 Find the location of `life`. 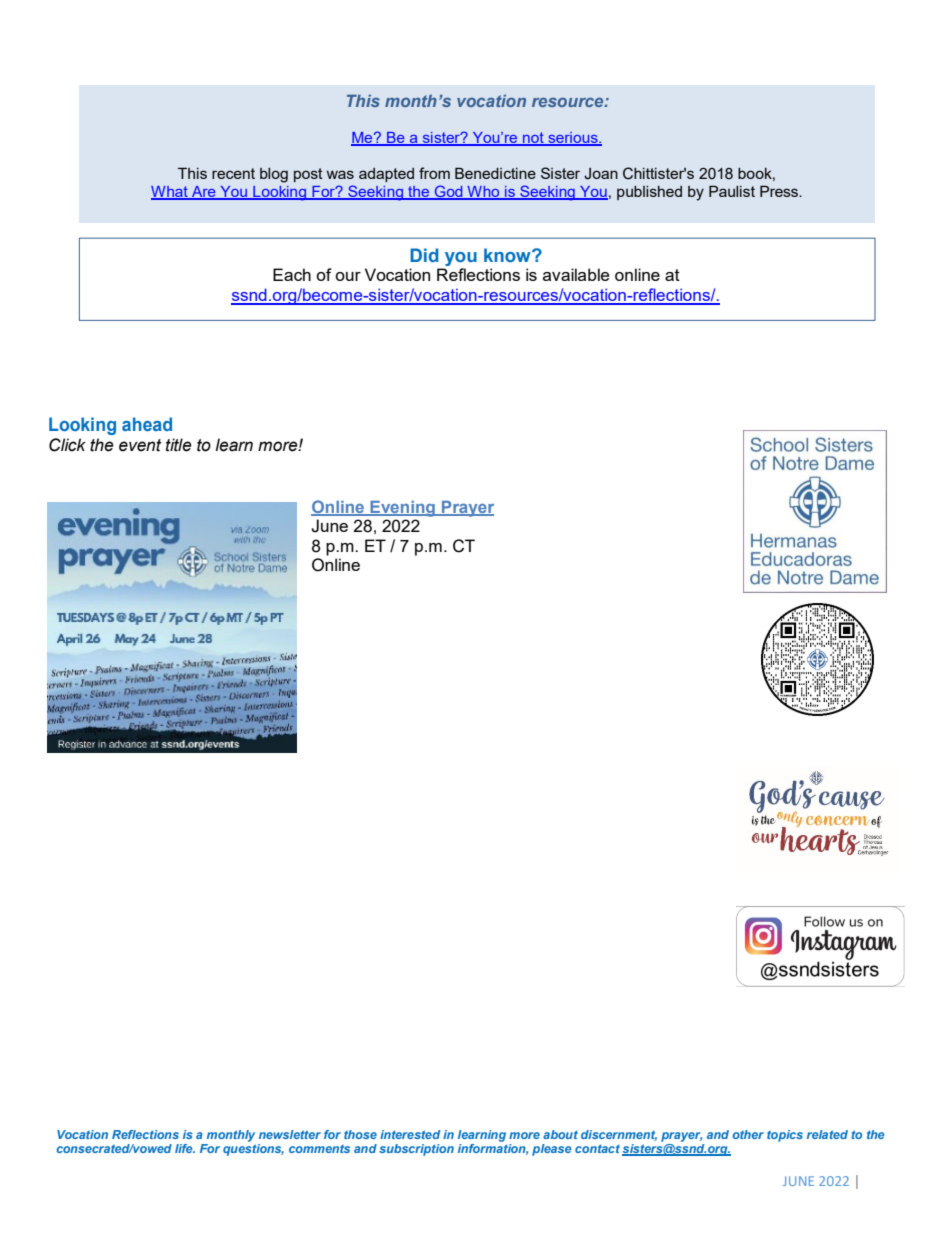

life is located at coordinates (185, 1148).
